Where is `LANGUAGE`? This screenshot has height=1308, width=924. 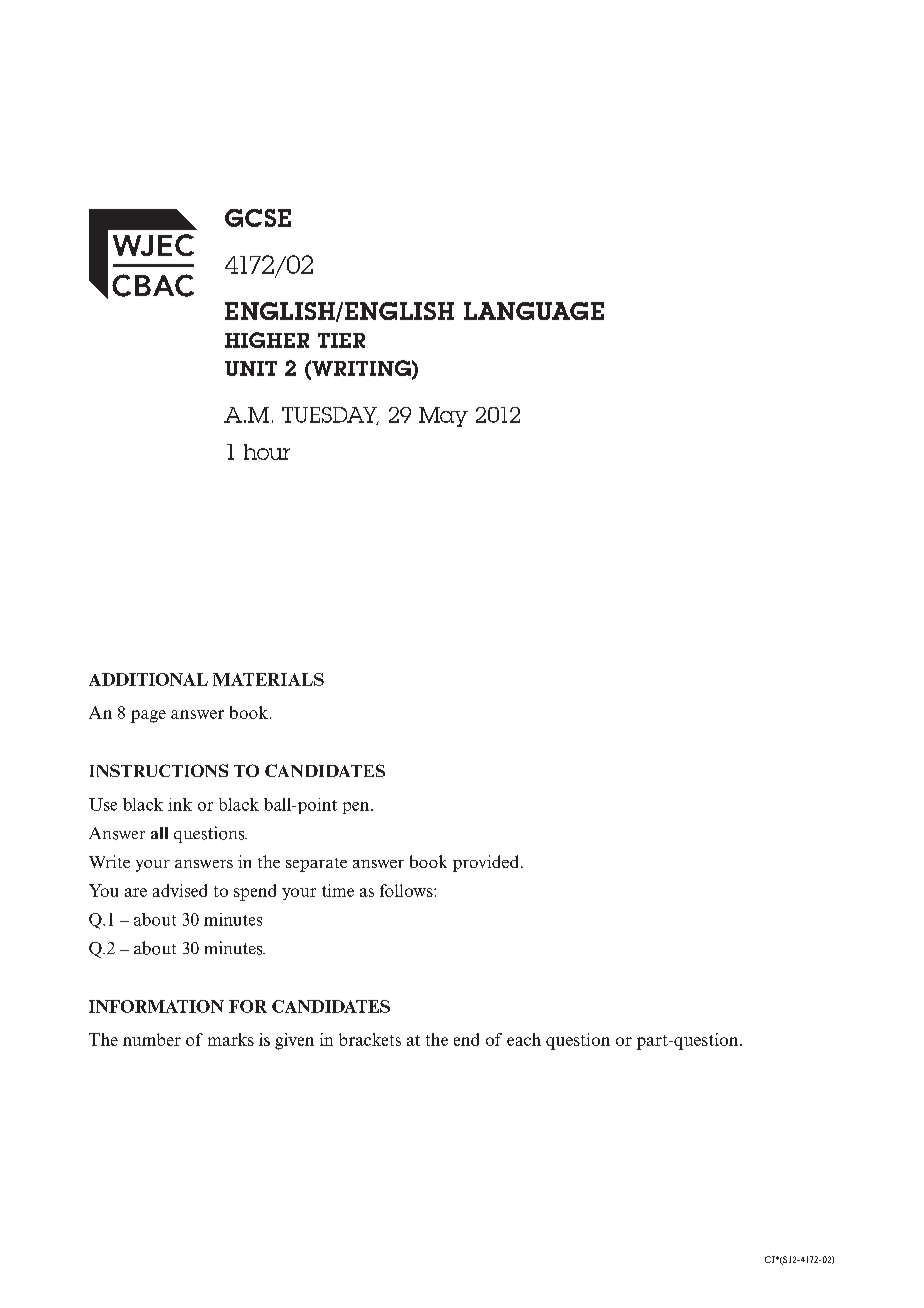
LANGUAGE is located at coordinates (534, 311).
